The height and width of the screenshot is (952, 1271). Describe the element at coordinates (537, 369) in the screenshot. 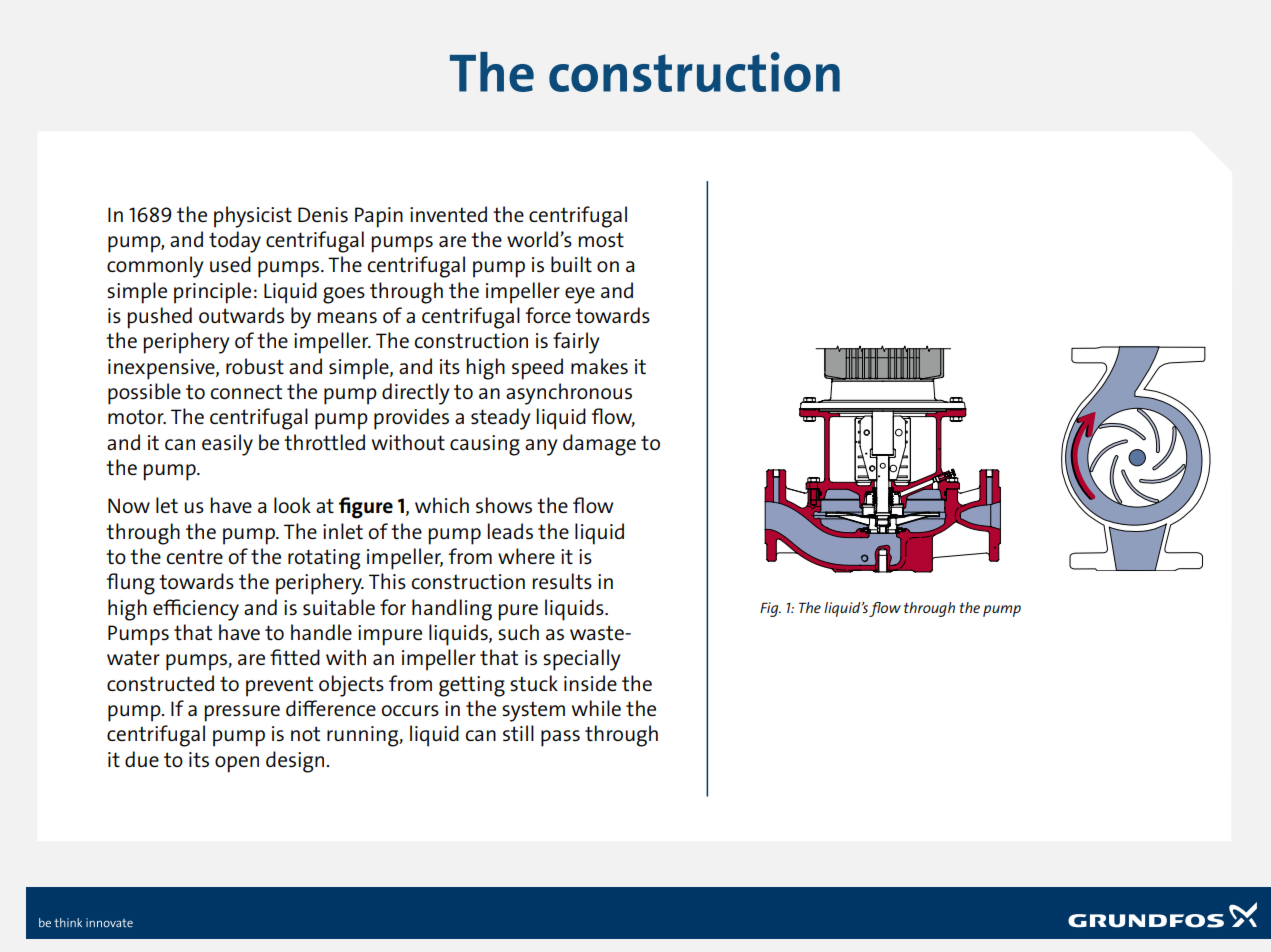

I see `speed` at that location.
